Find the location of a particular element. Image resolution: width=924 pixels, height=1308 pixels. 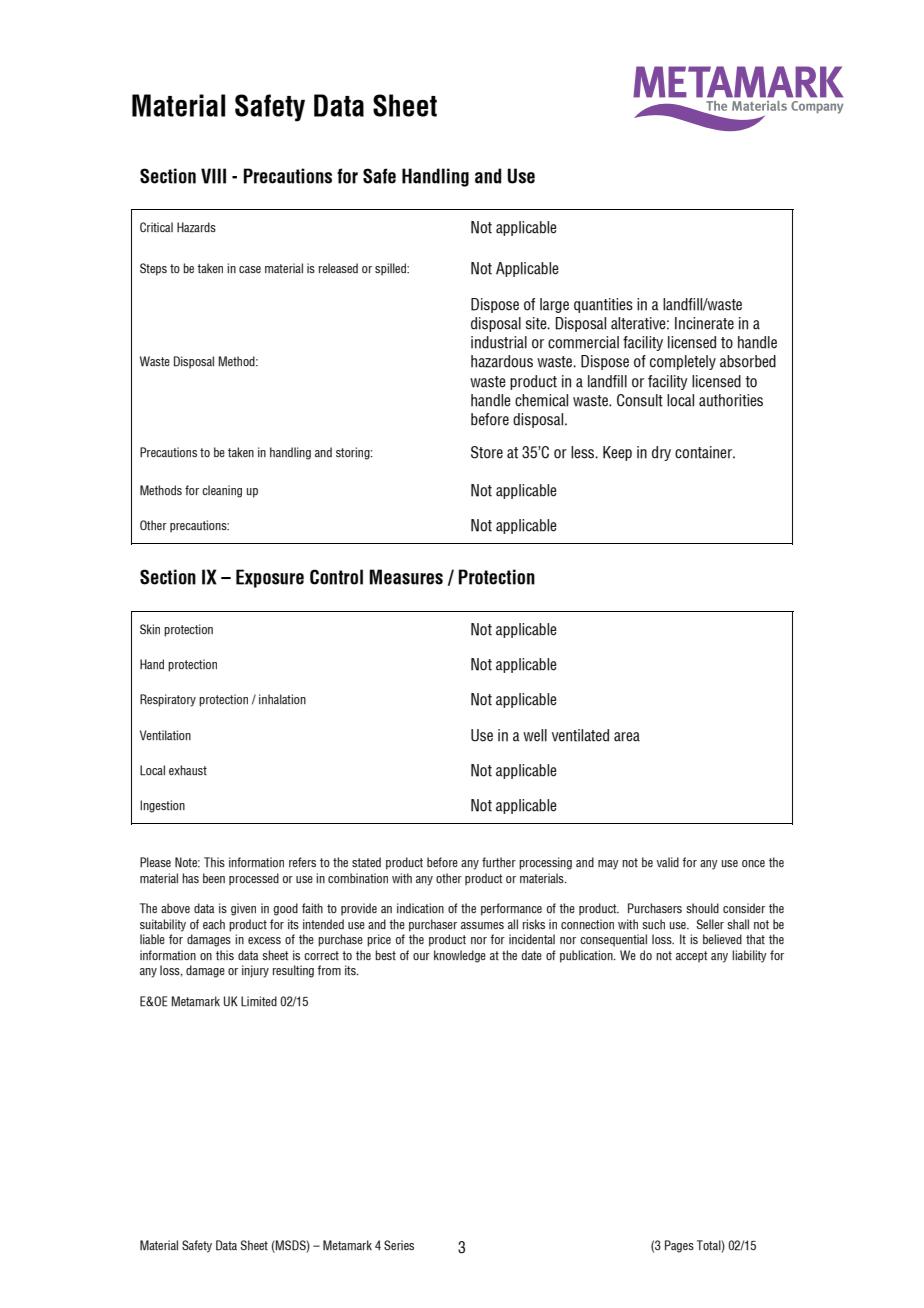

Series is located at coordinates (399, 1245).
